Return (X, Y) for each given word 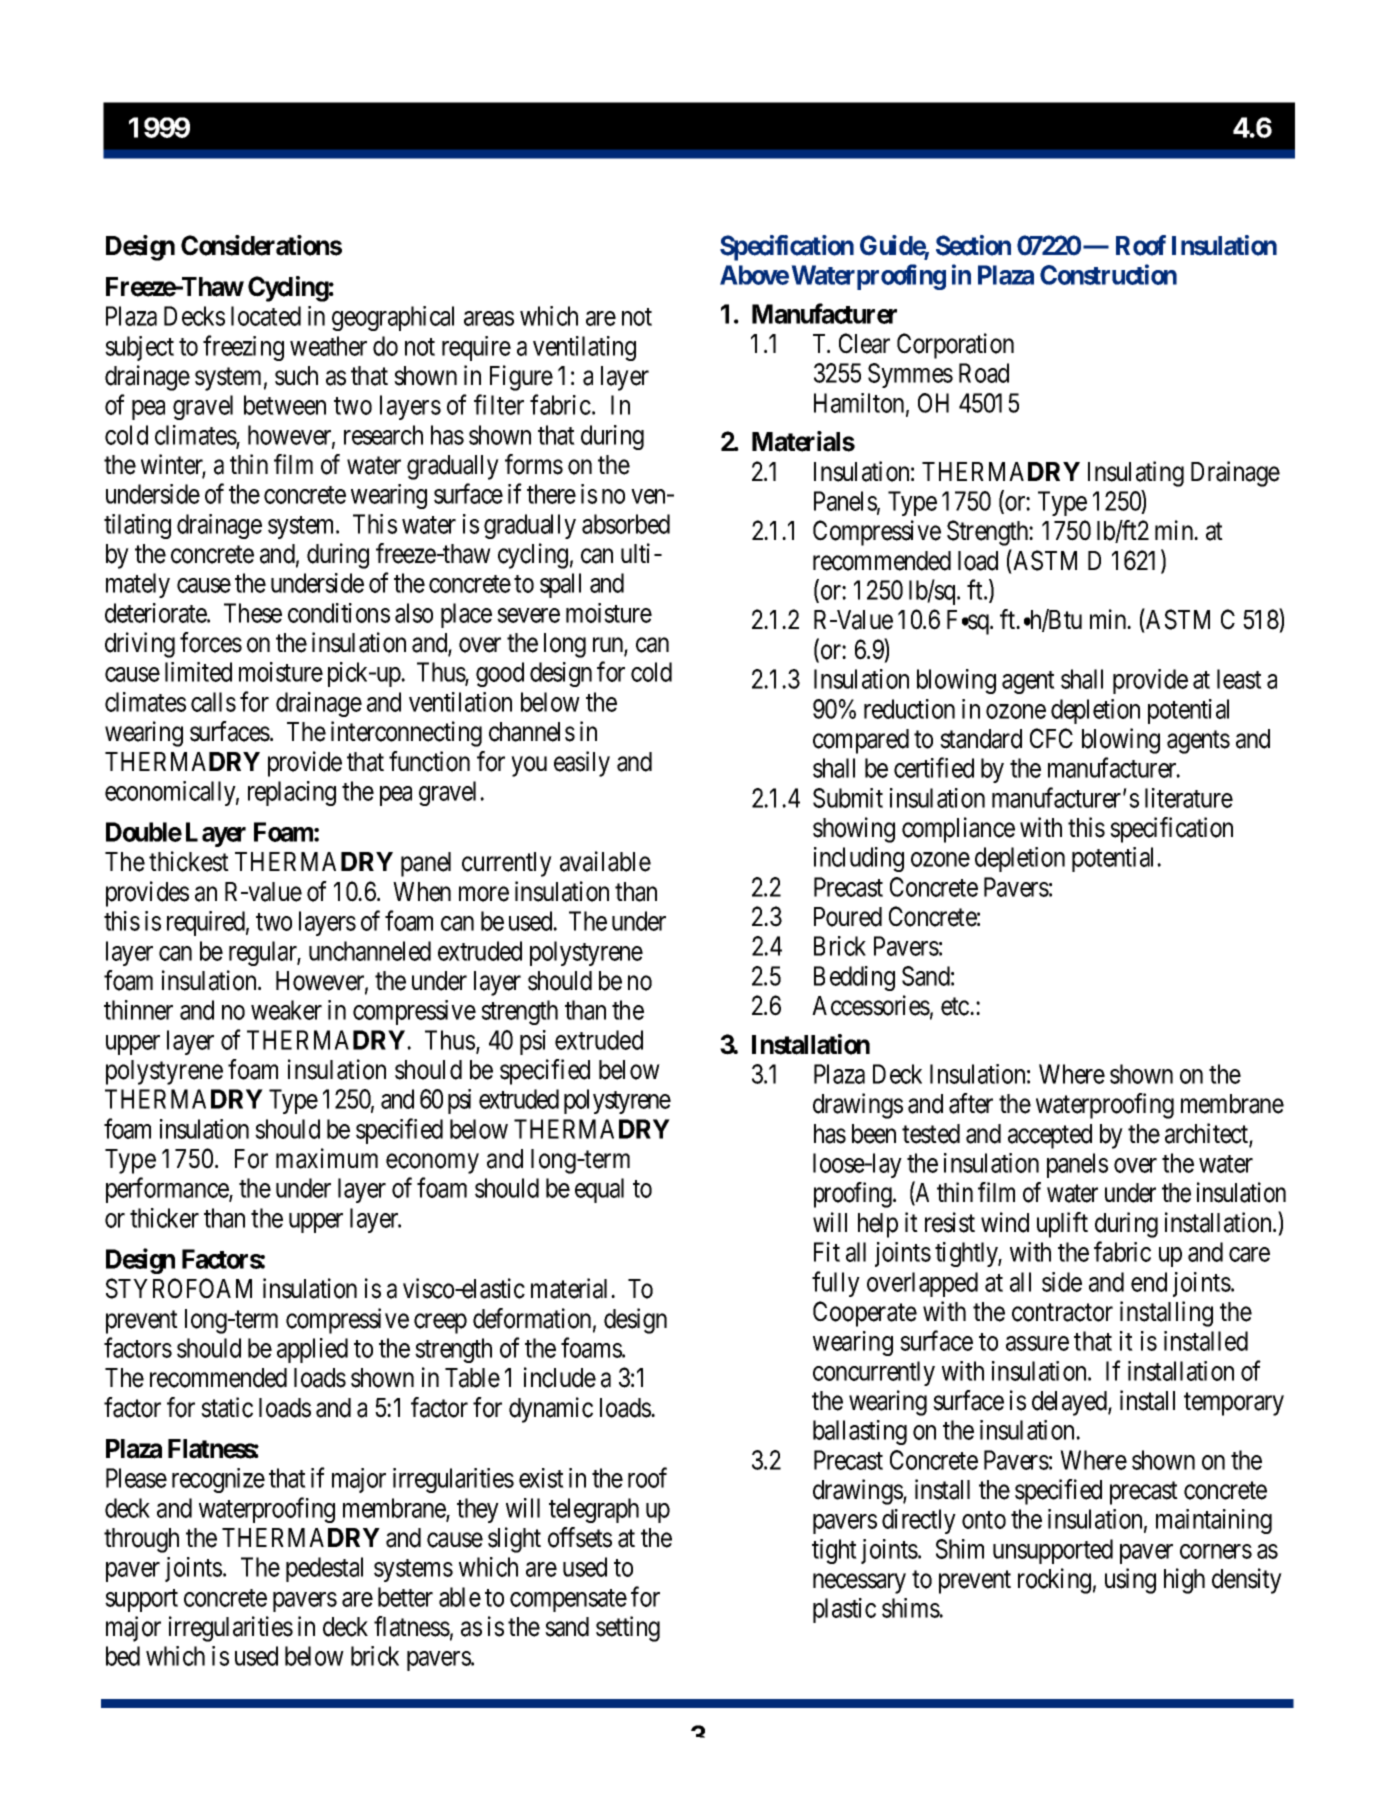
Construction (1108, 274)
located (266, 316)
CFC (1051, 738)
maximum (327, 1158)
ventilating (584, 348)
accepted (1050, 1136)
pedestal (324, 1569)
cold (651, 672)
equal (599, 1190)
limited (198, 672)
